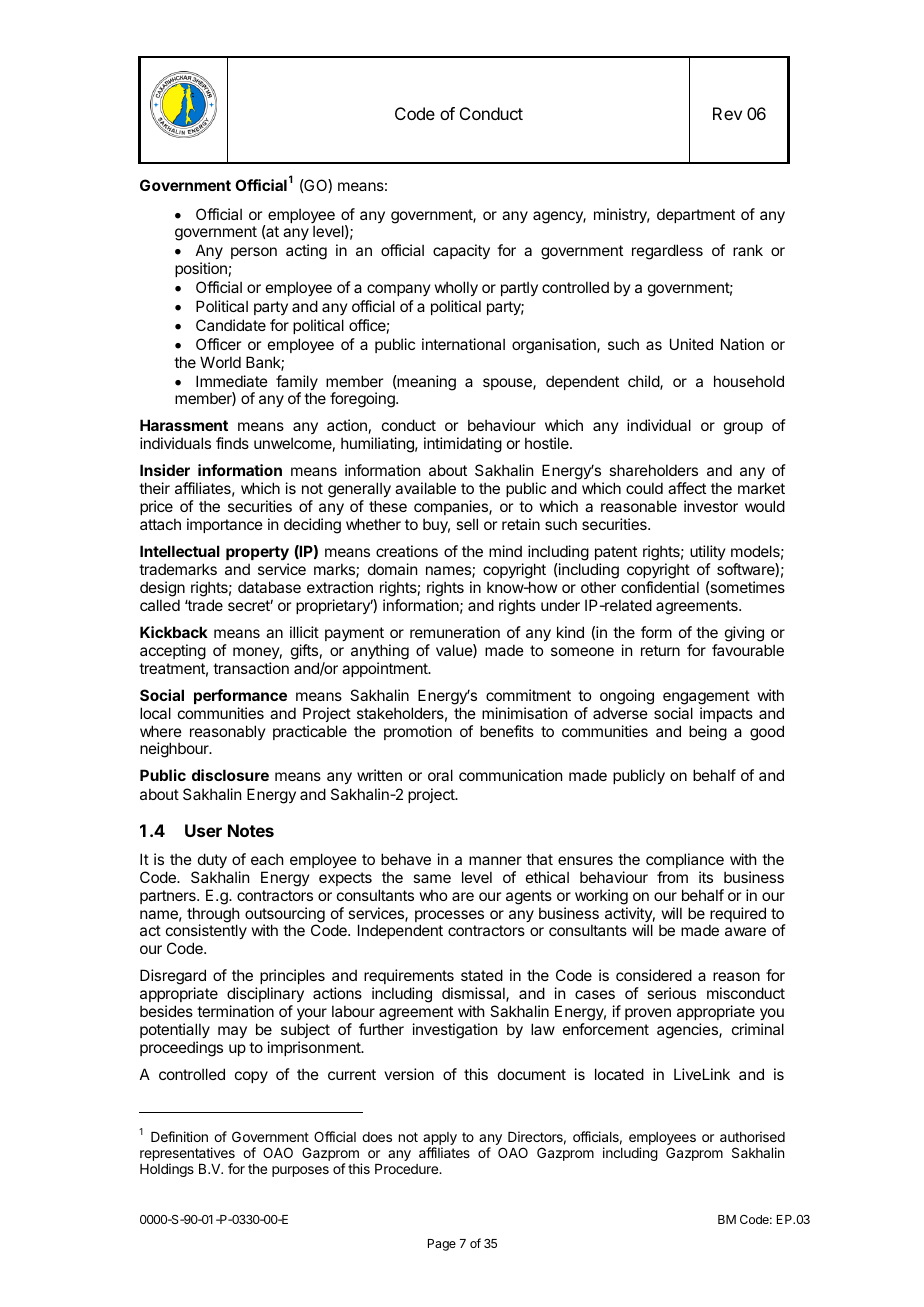 The image size is (924, 1307). I want to click on Rev, so click(727, 113).
